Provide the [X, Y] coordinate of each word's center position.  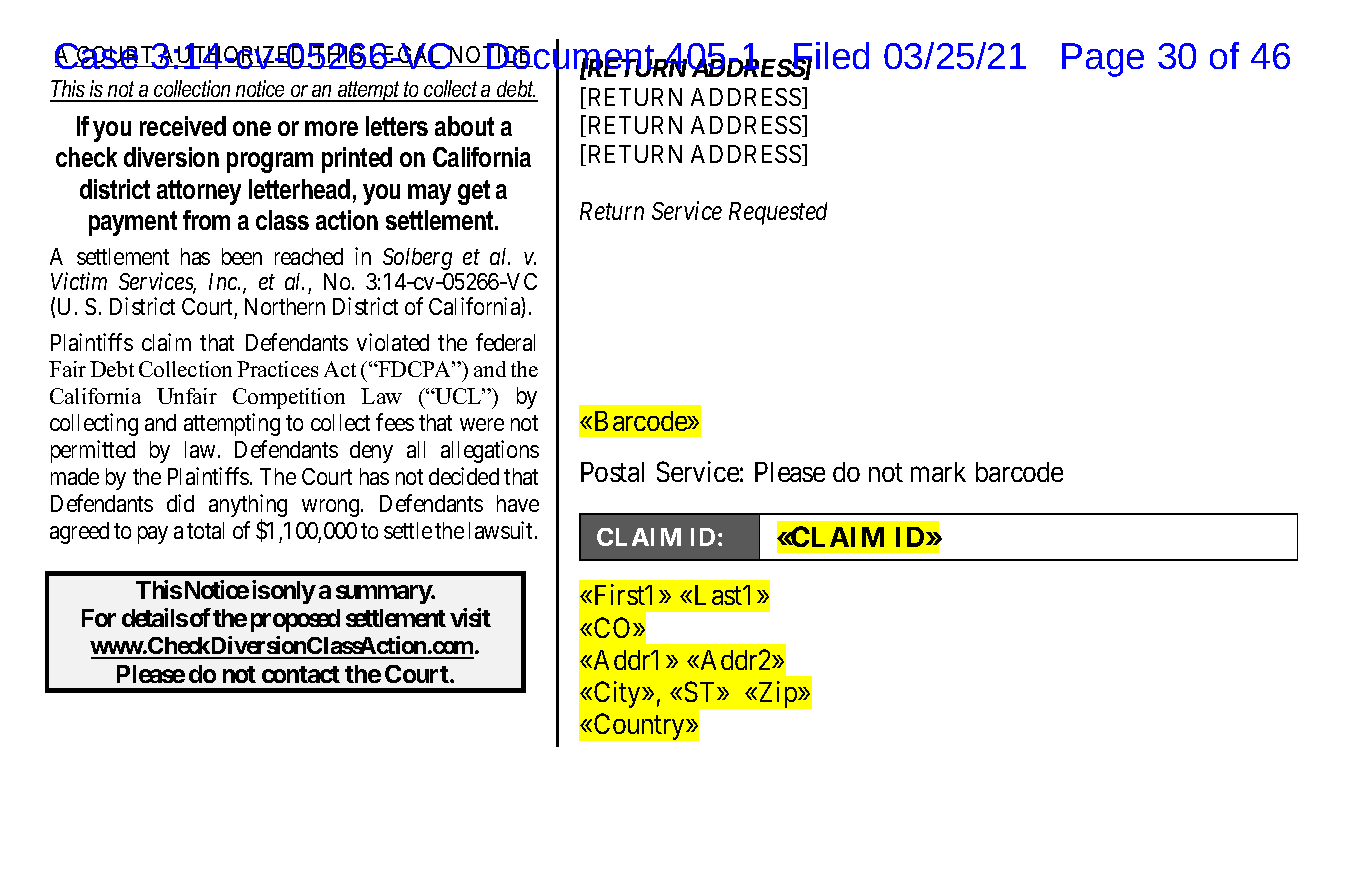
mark [938, 472]
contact [301, 674]
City [619, 694]
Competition [289, 398]
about [464, 126]
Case [98, 56]
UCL [459, 396]
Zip [777, 694]
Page [1103, 60]
